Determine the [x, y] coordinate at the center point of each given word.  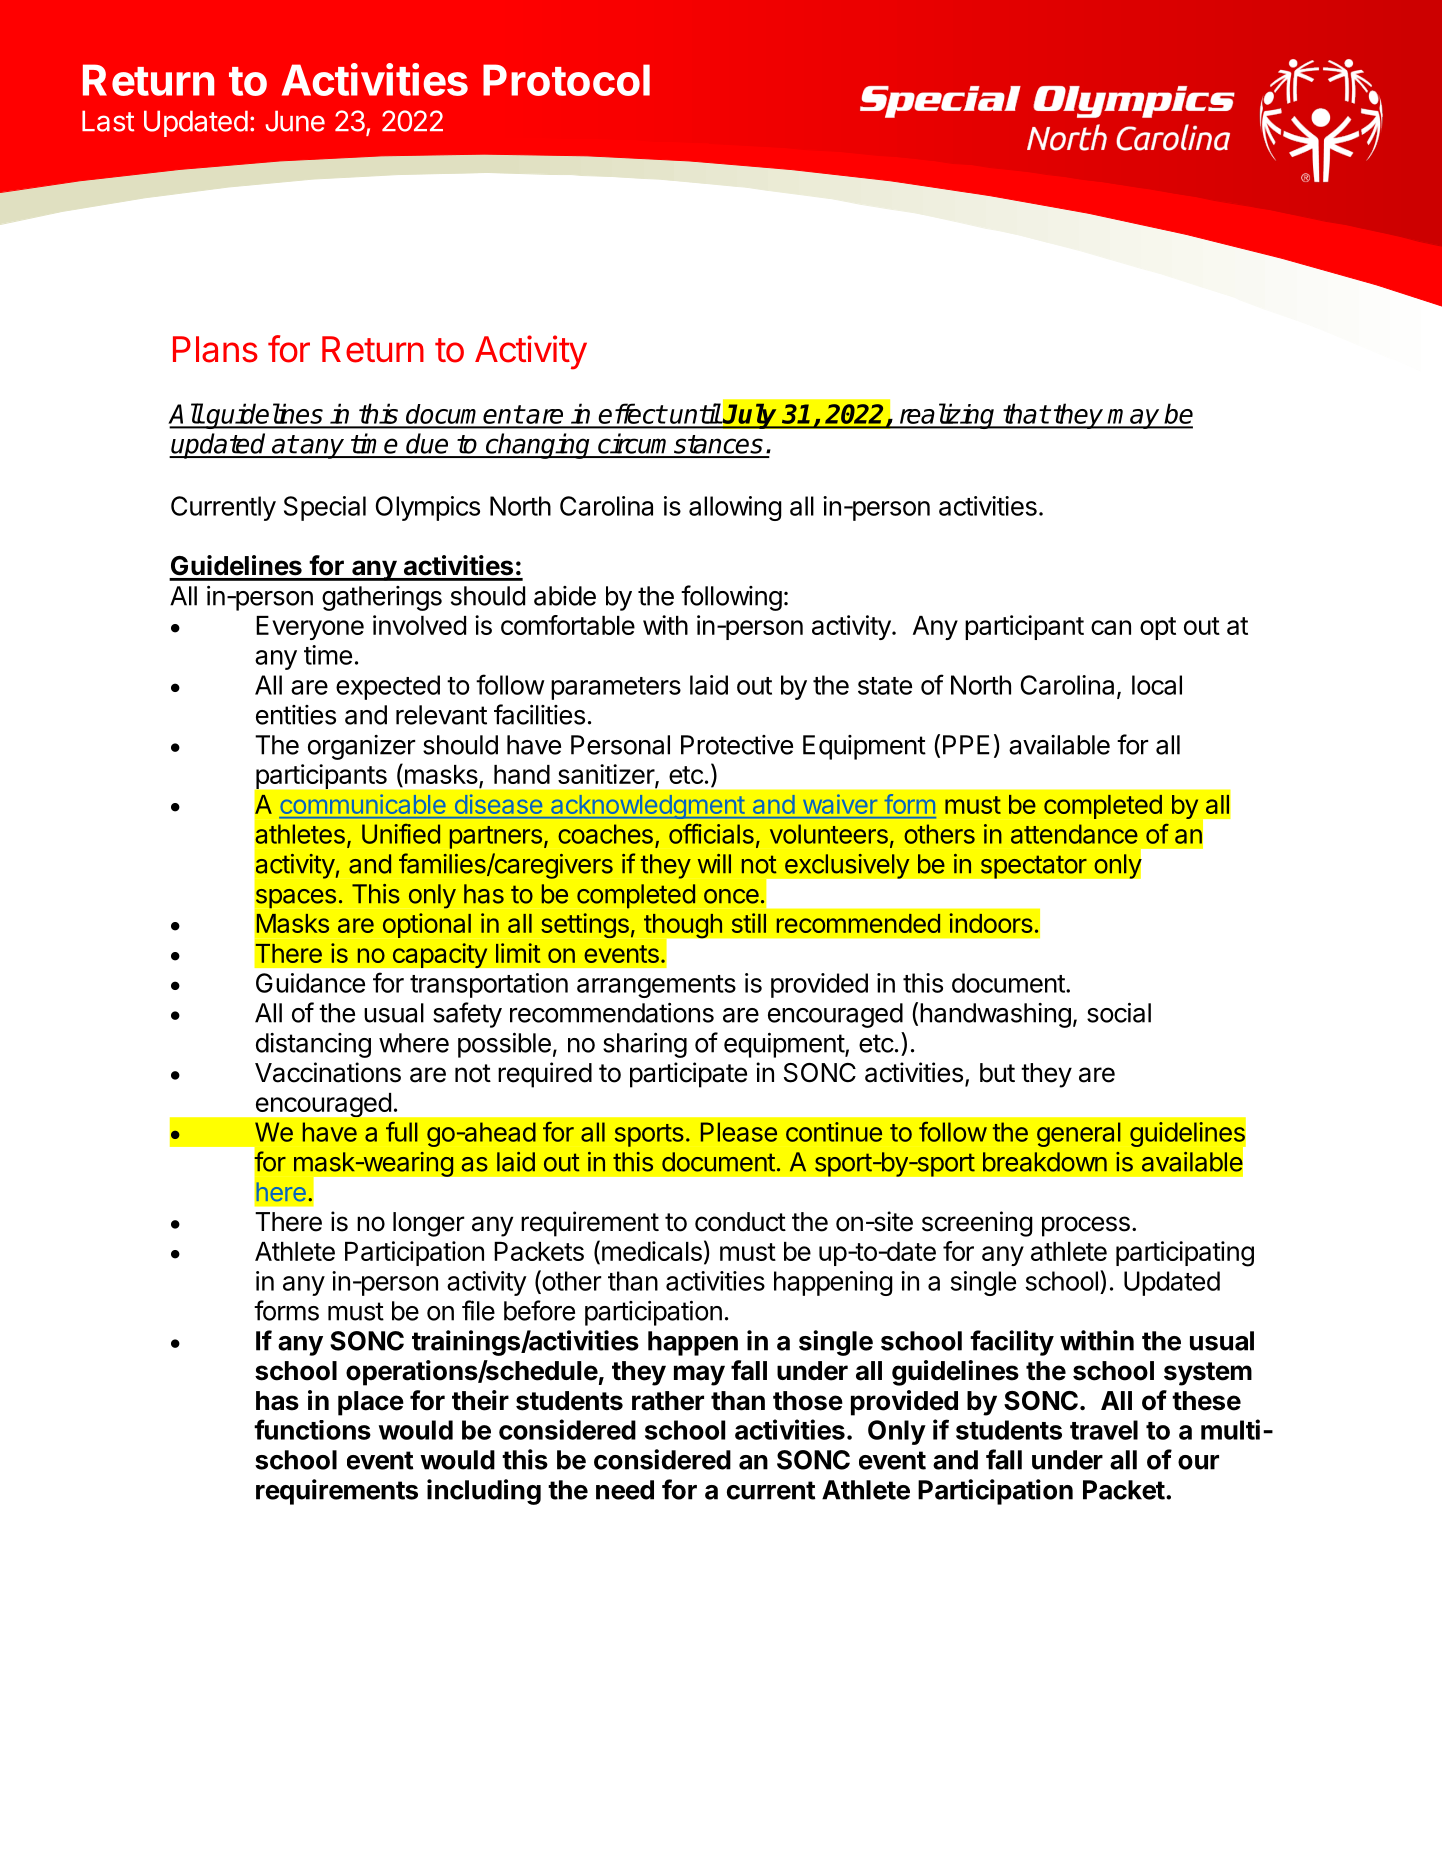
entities [296, 715]
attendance [1074, 834]
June [295, 121]
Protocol [566, 80]
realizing [947, 416]
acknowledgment [647, 807]
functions [312, 1429]
